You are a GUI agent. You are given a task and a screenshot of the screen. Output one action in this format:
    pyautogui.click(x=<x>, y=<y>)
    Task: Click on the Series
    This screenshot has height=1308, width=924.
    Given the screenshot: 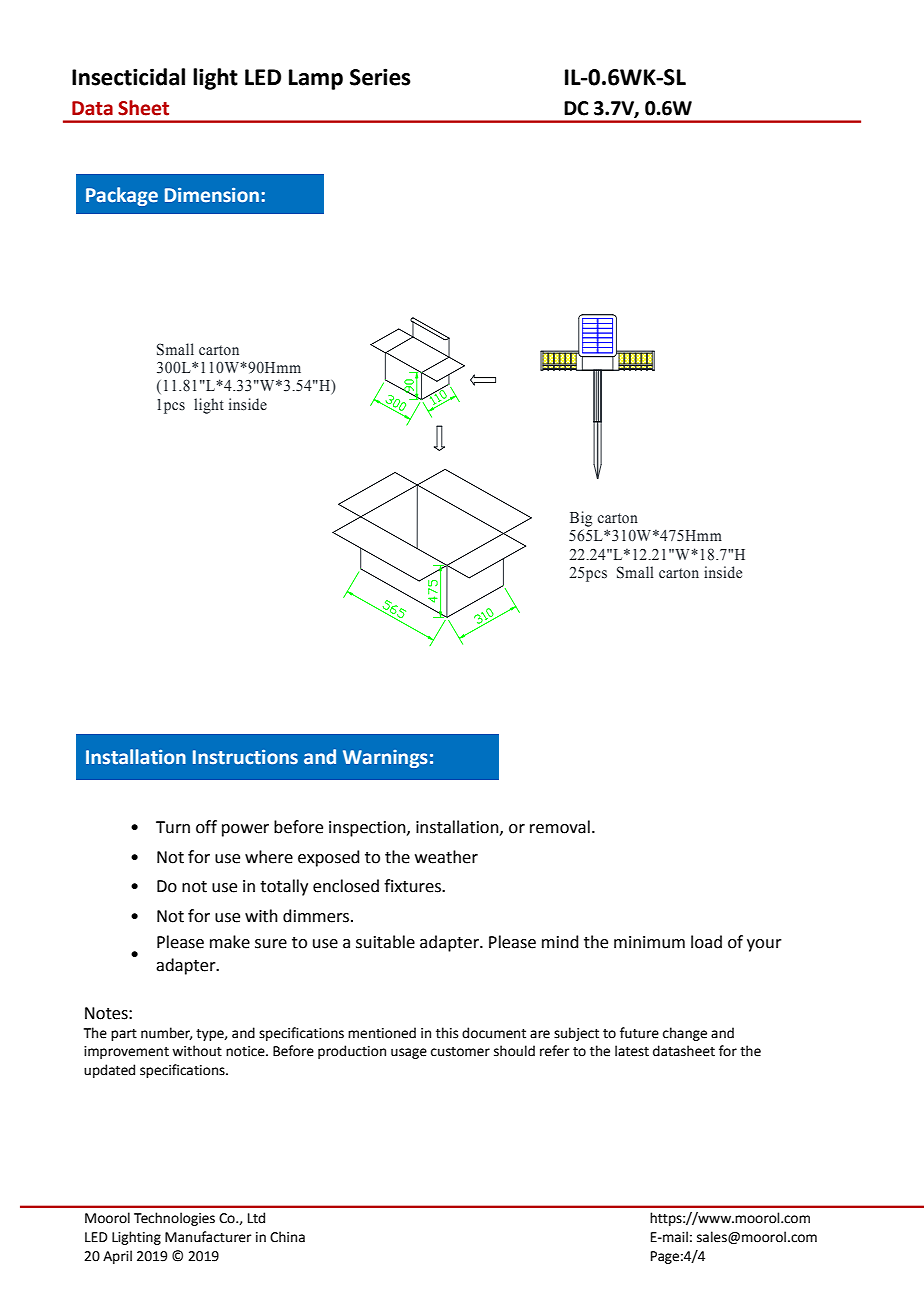 What is the action you would take?
    pyautogui.click(x=380, y=77)
